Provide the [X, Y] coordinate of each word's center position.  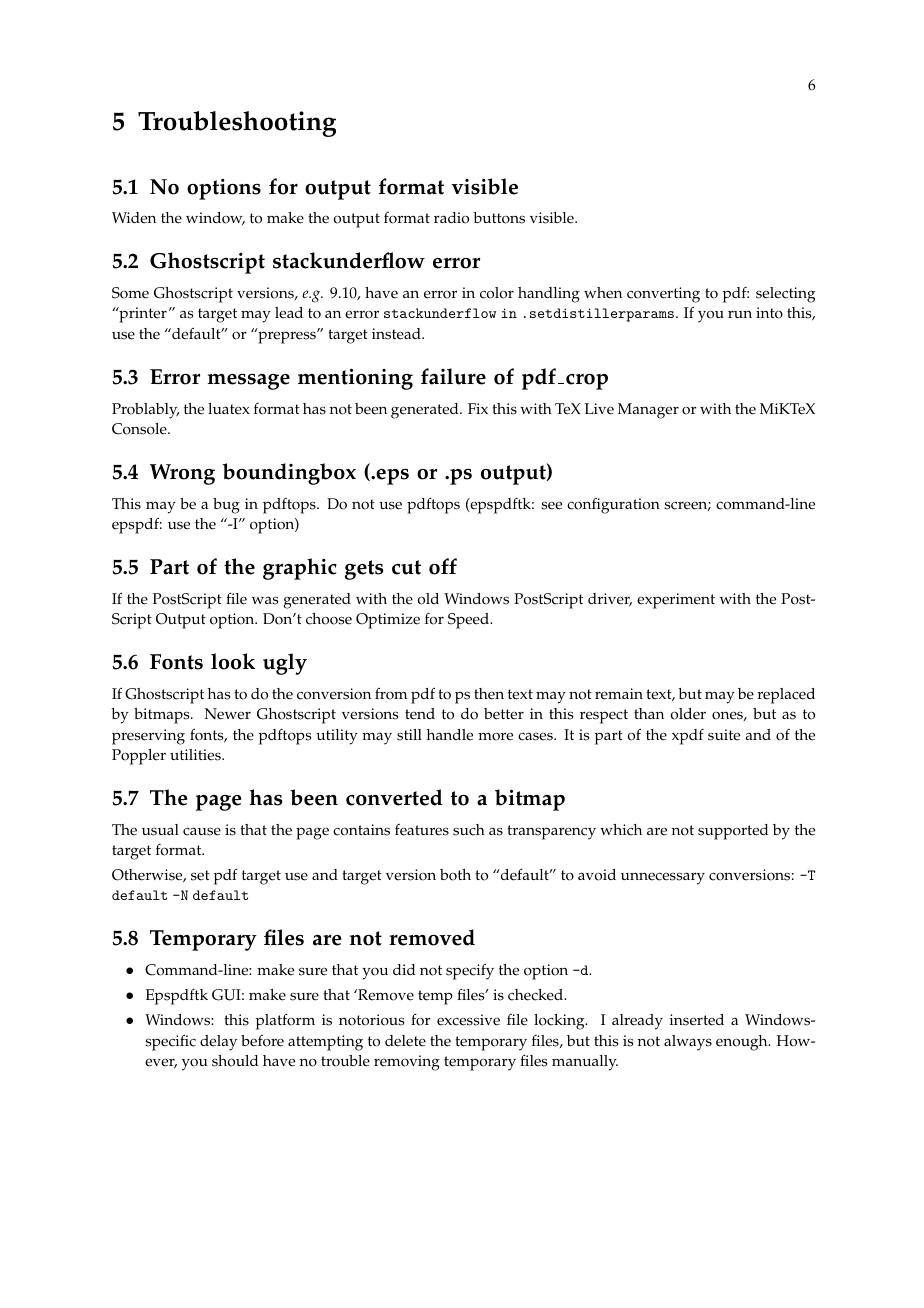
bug [226, 506]
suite [724, 735]
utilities [196, 755]
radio [451, 218]
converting [663, 295]
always [688, 1043]
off [443, 566]
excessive [468, 1020]
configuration [613, 506]
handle [450, 735]
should [235, 1061]
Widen [134, 218]
